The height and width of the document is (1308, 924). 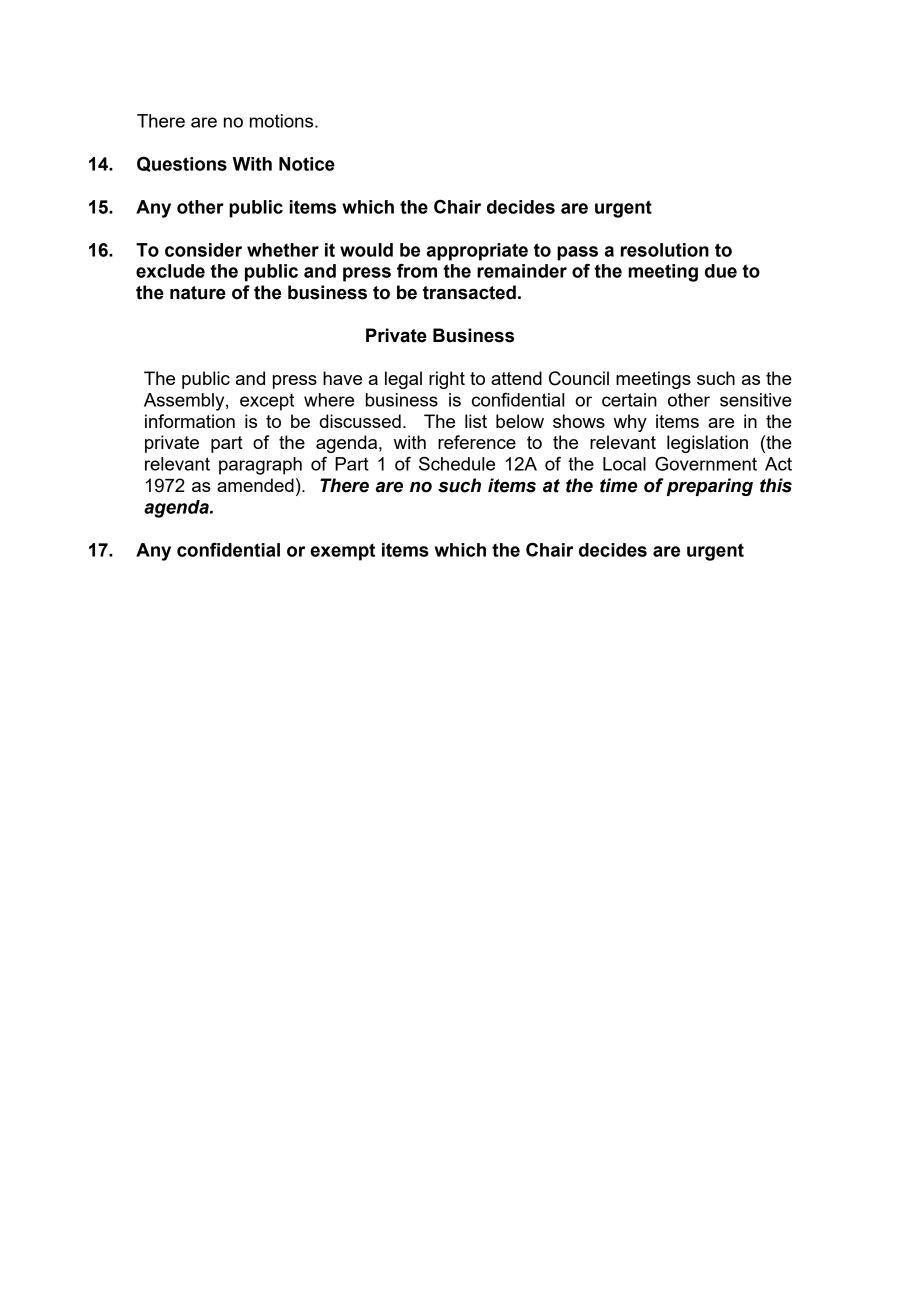 I want to click on due, so click(x=721, y=271).
